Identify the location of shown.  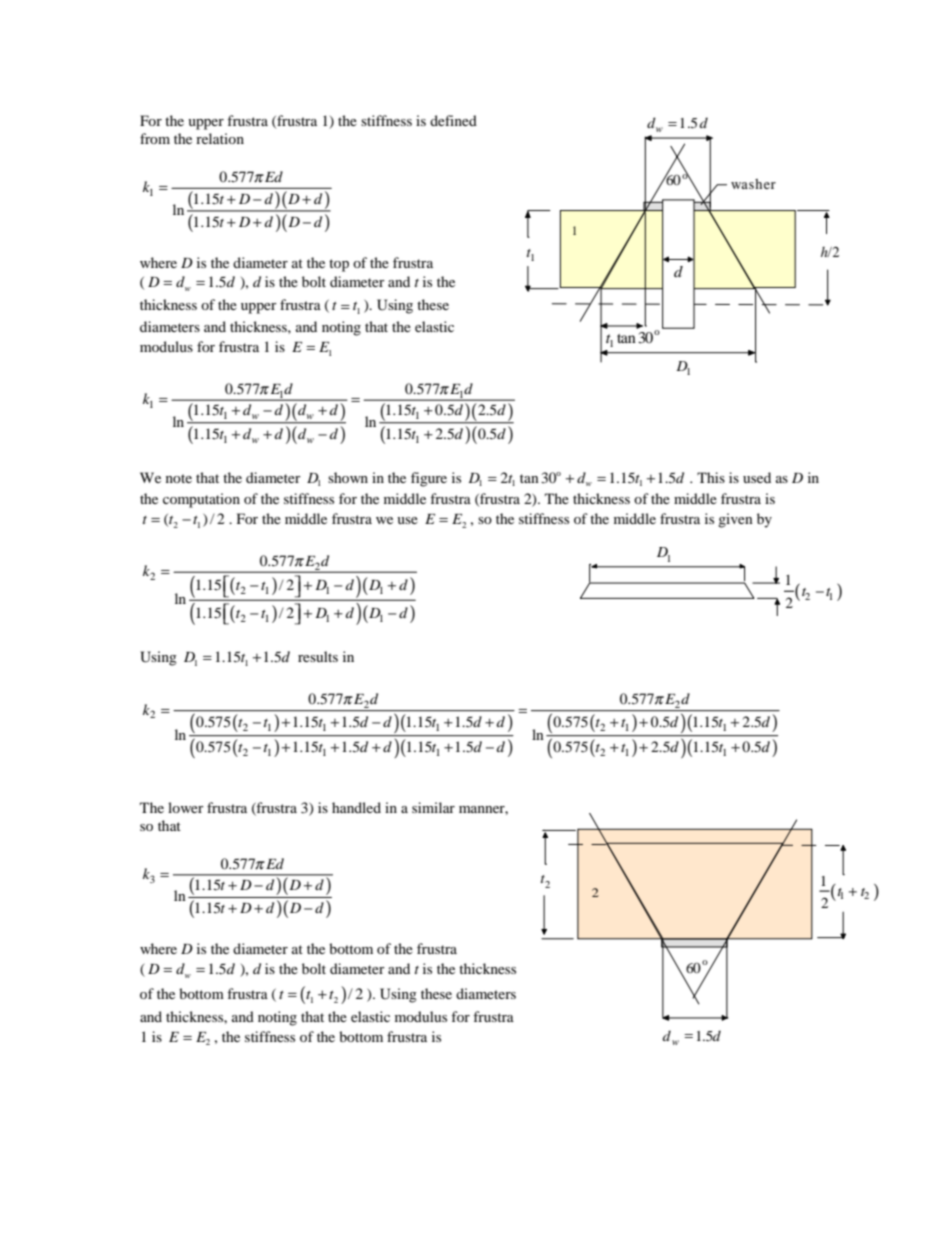
(348, 477).
